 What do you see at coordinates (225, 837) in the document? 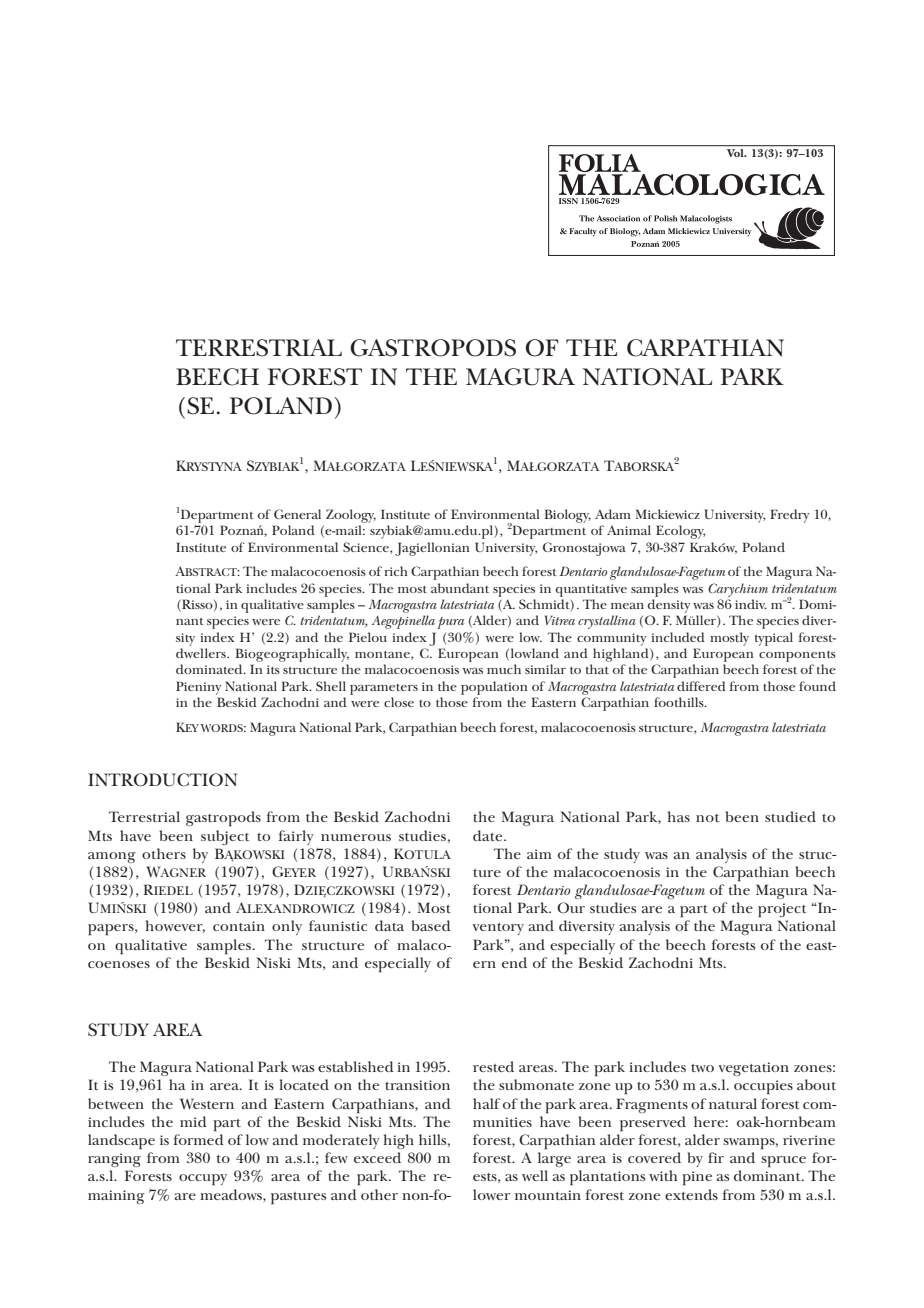
I see `subject` at bounding box center [225, 837].
